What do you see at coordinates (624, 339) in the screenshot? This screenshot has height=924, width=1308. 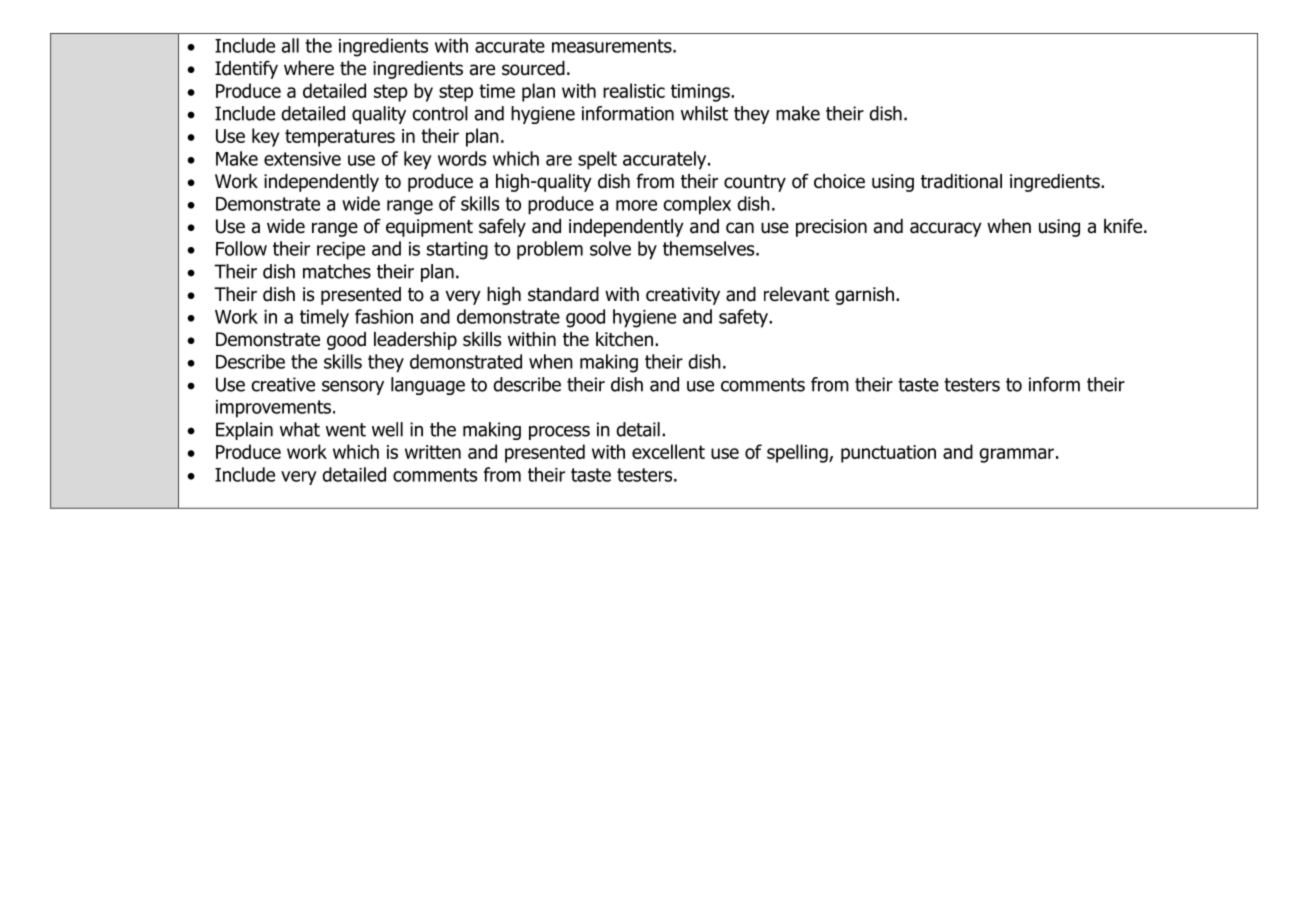 I see `kitchen` at bounding box center [624, 339].
